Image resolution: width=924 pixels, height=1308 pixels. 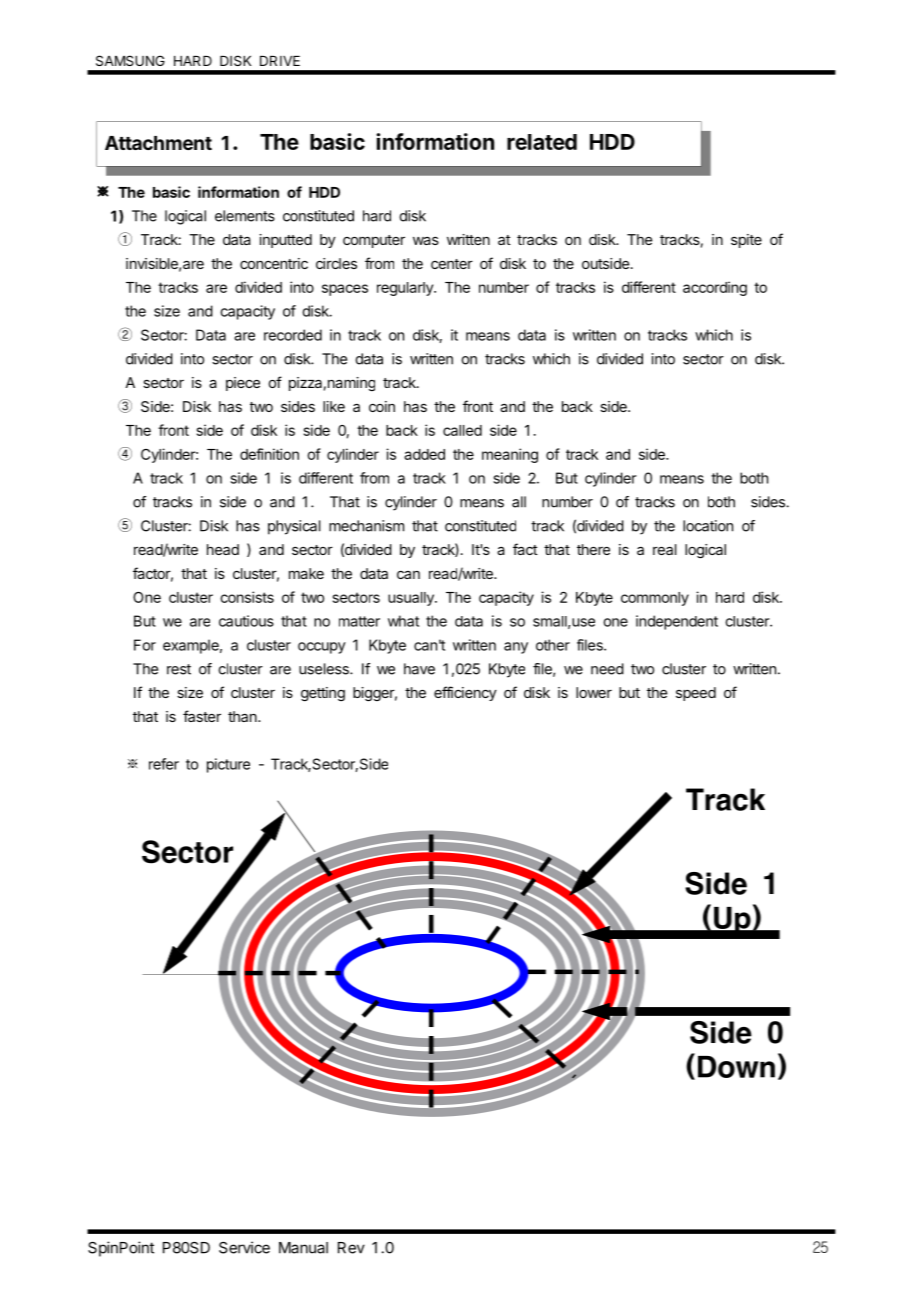 I want to click on rest, so click(x=179, y=669).
